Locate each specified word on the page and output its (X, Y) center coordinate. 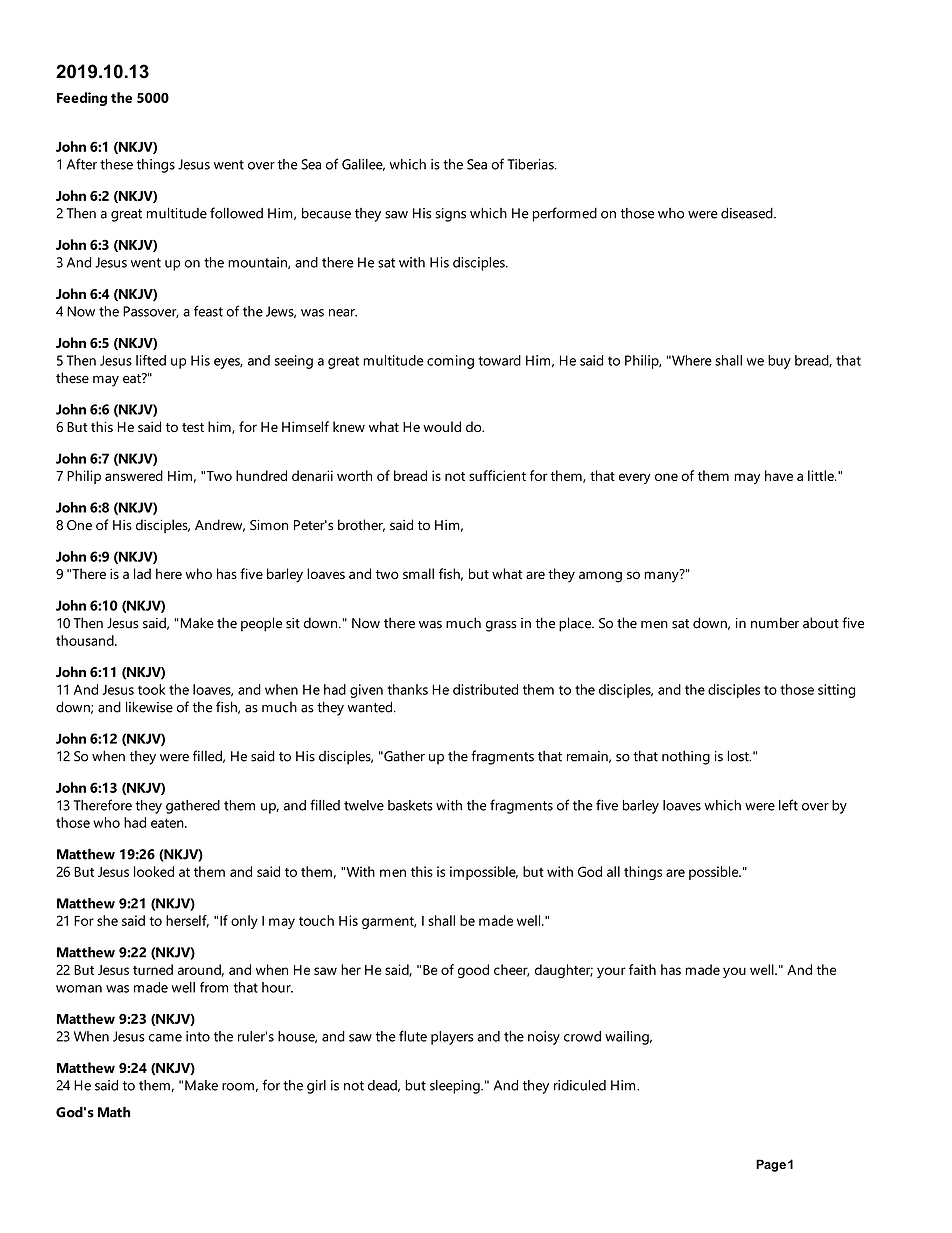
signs (450, 215)
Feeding (82, 99)
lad (142, 573)
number (775, 623)
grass (501, 626)
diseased (748, 213)
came (165, 1038)
